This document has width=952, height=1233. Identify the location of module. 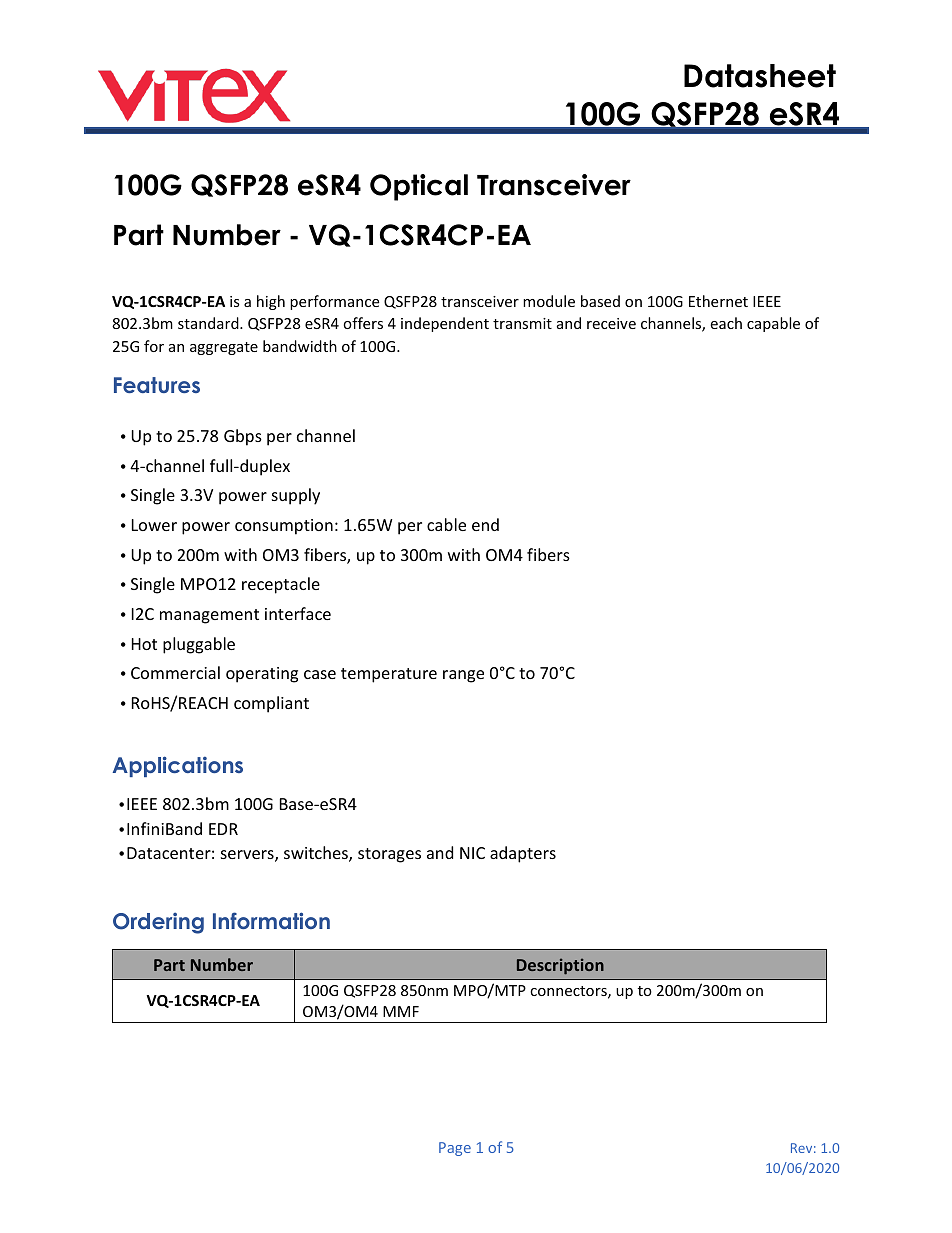
(549, 301).
